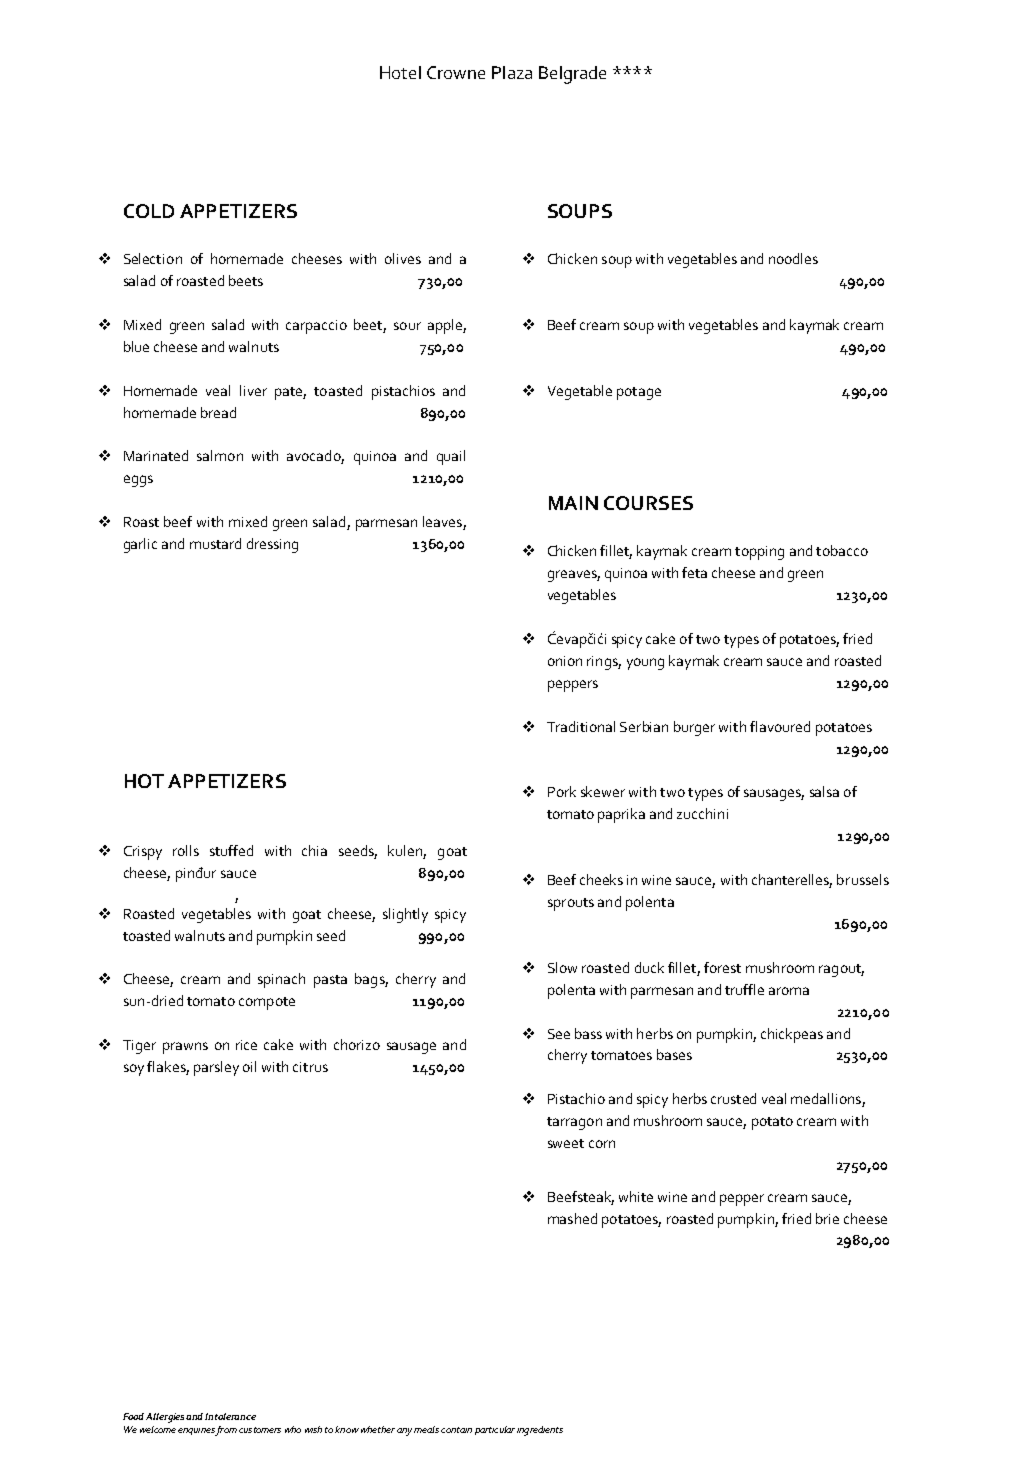  Describe the element at coordinates (216, 1068) in the screenshot. I see `parsley` at that location.
